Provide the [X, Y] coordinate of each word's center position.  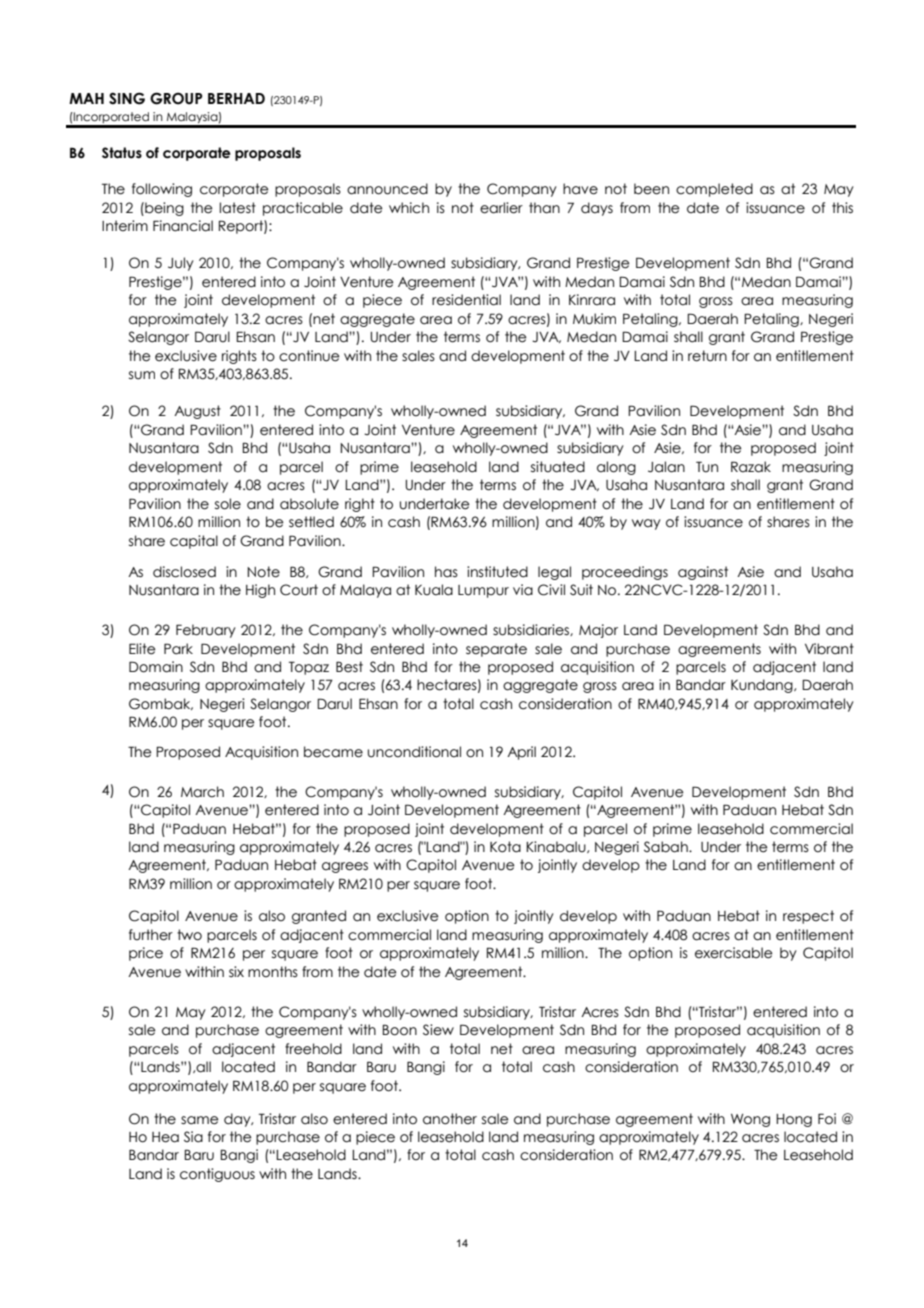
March [202, 792]
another [450, 1119]
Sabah [667, 847]
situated [558, 467]
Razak [751, 467]
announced [387, 189]
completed [714, 190]
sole [228, 504]
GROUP [176, 98]
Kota [505, 847]
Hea [165, 1137]
